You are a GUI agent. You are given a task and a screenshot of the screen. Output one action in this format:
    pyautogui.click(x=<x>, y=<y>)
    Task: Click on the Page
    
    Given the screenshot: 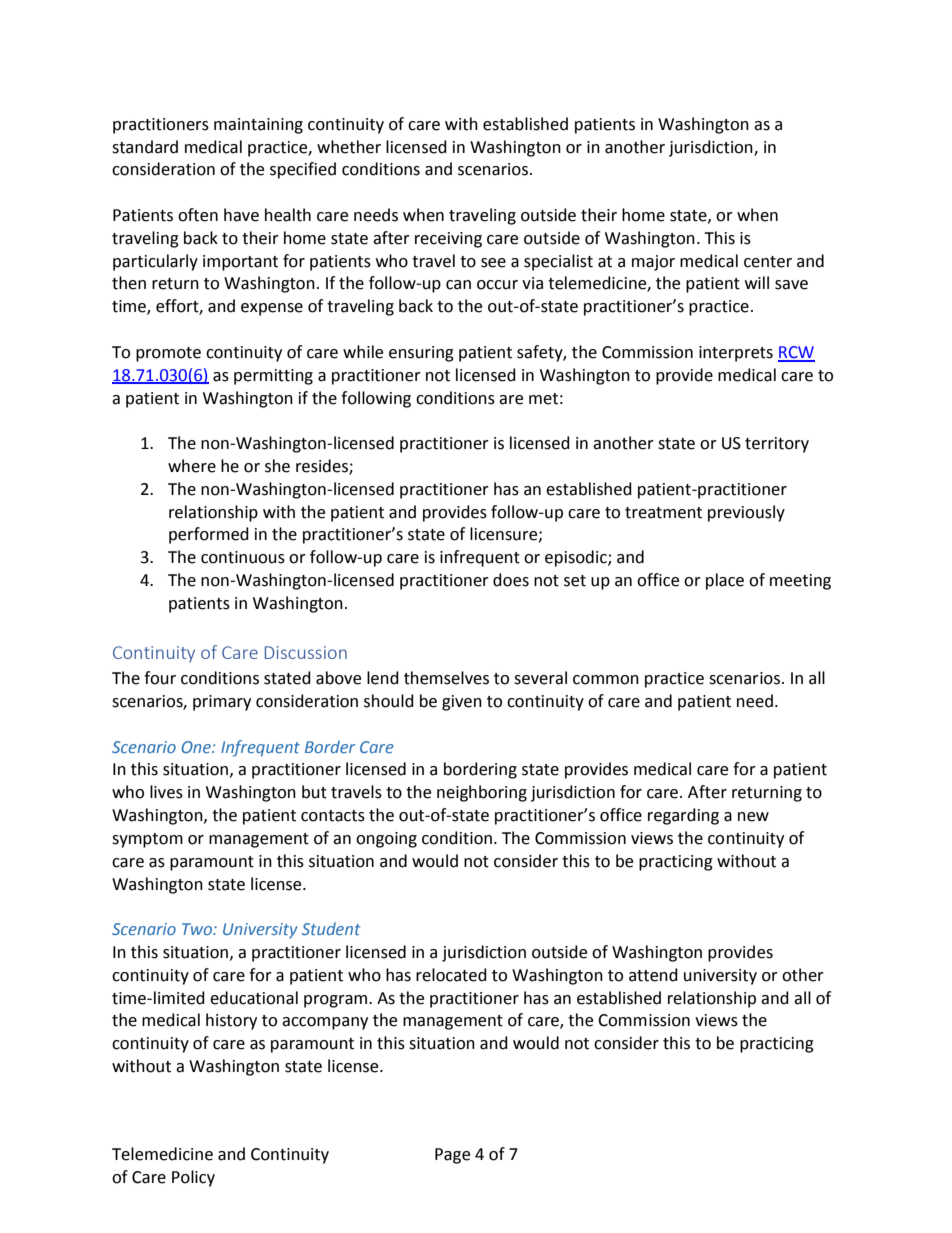 What is the action you would take?
    pyautogui.click(x=452, y=1156)
